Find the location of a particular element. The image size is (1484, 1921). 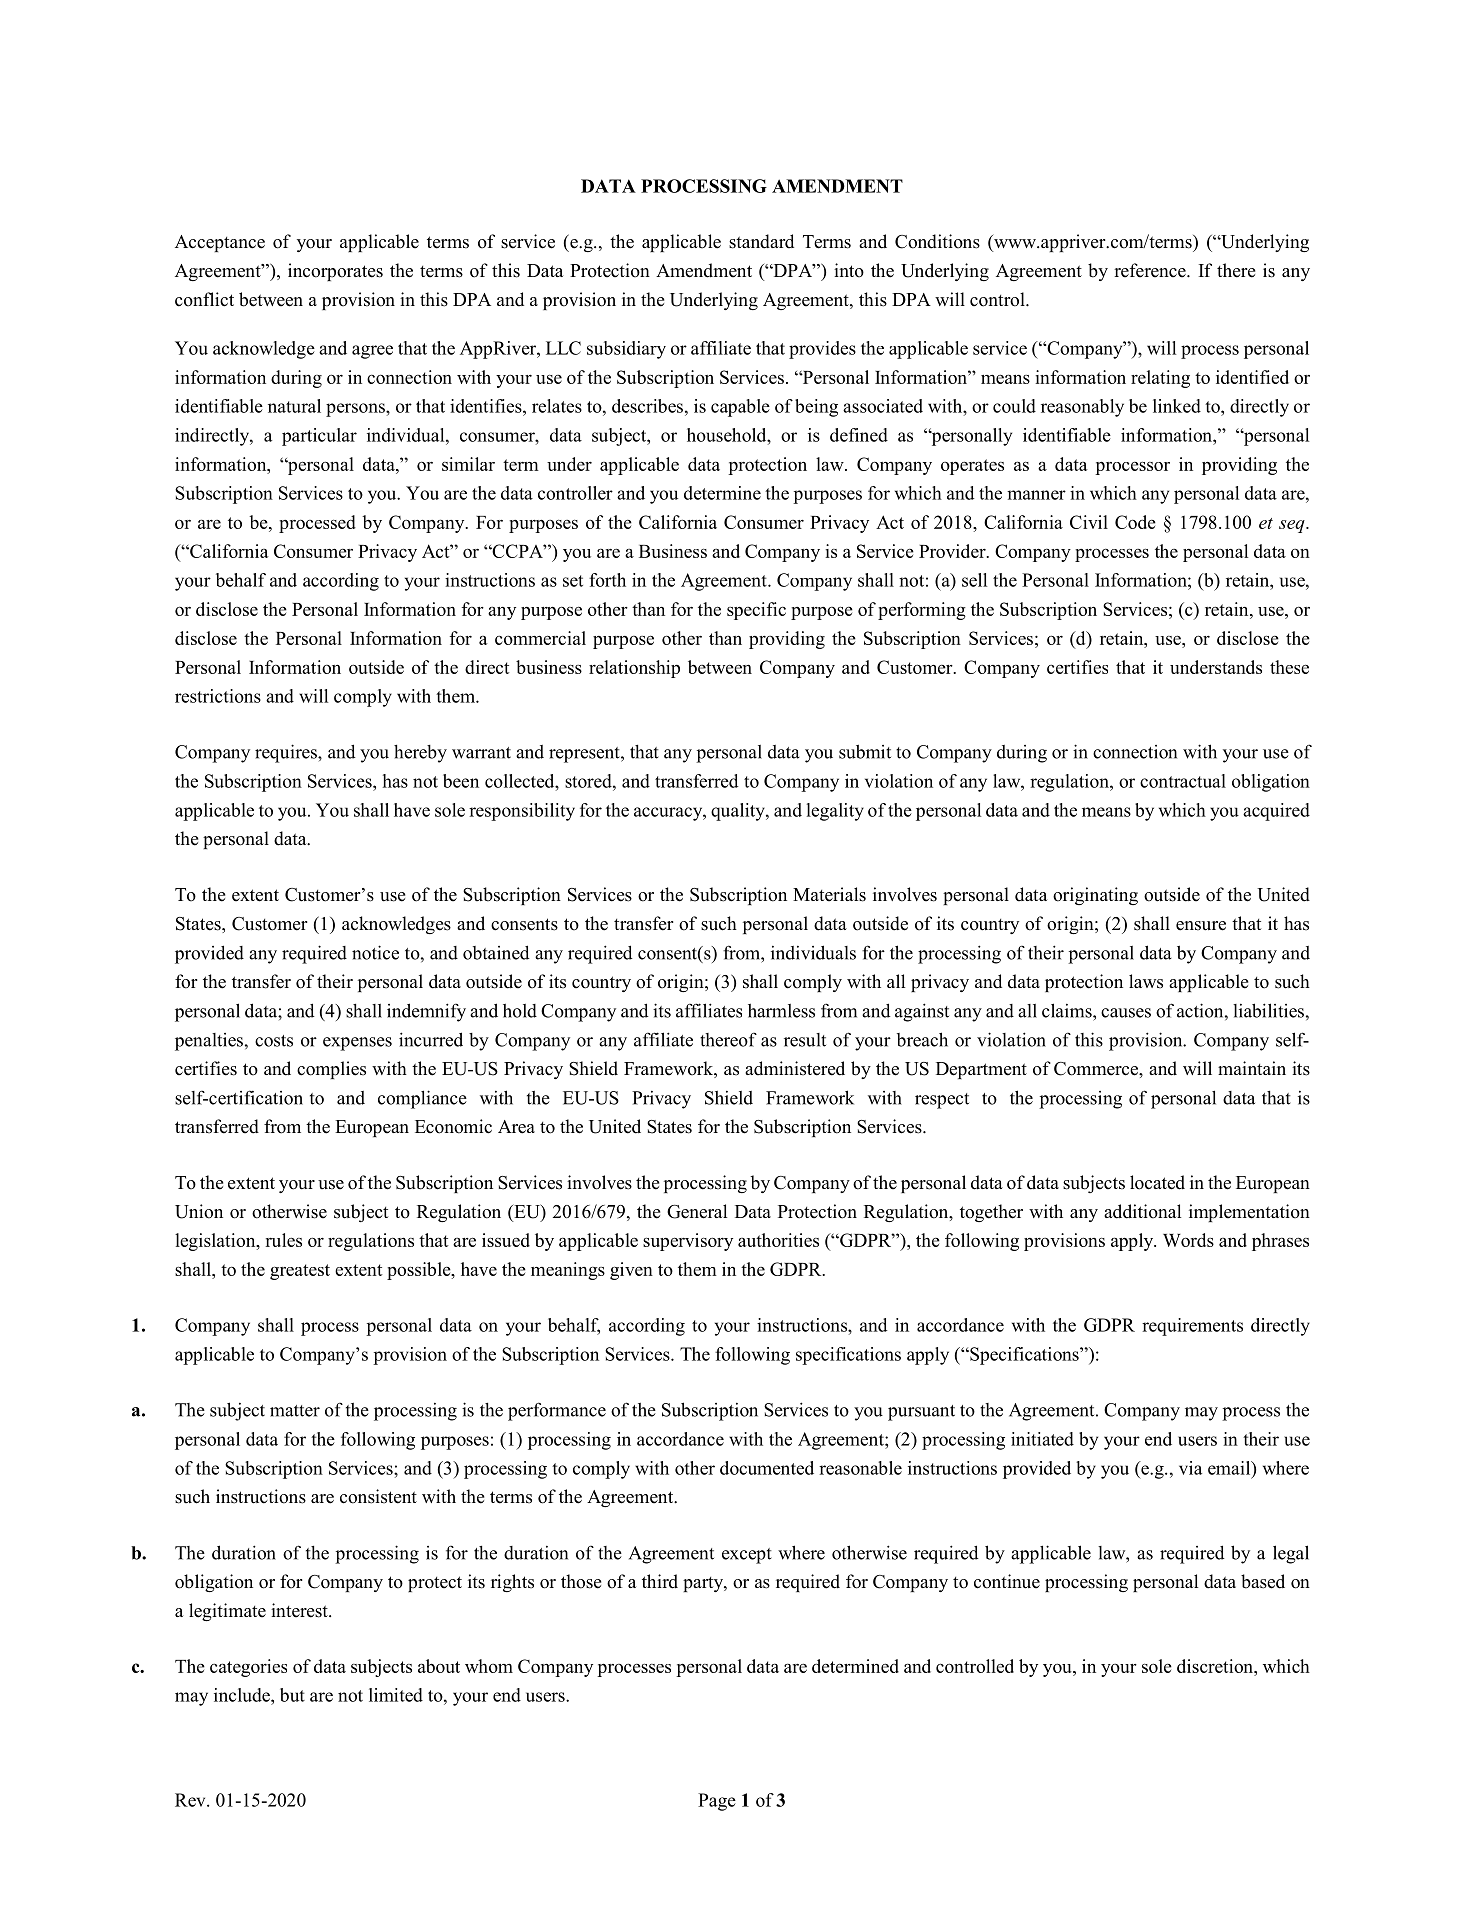

reference is located at coordinates (1151, 270).
